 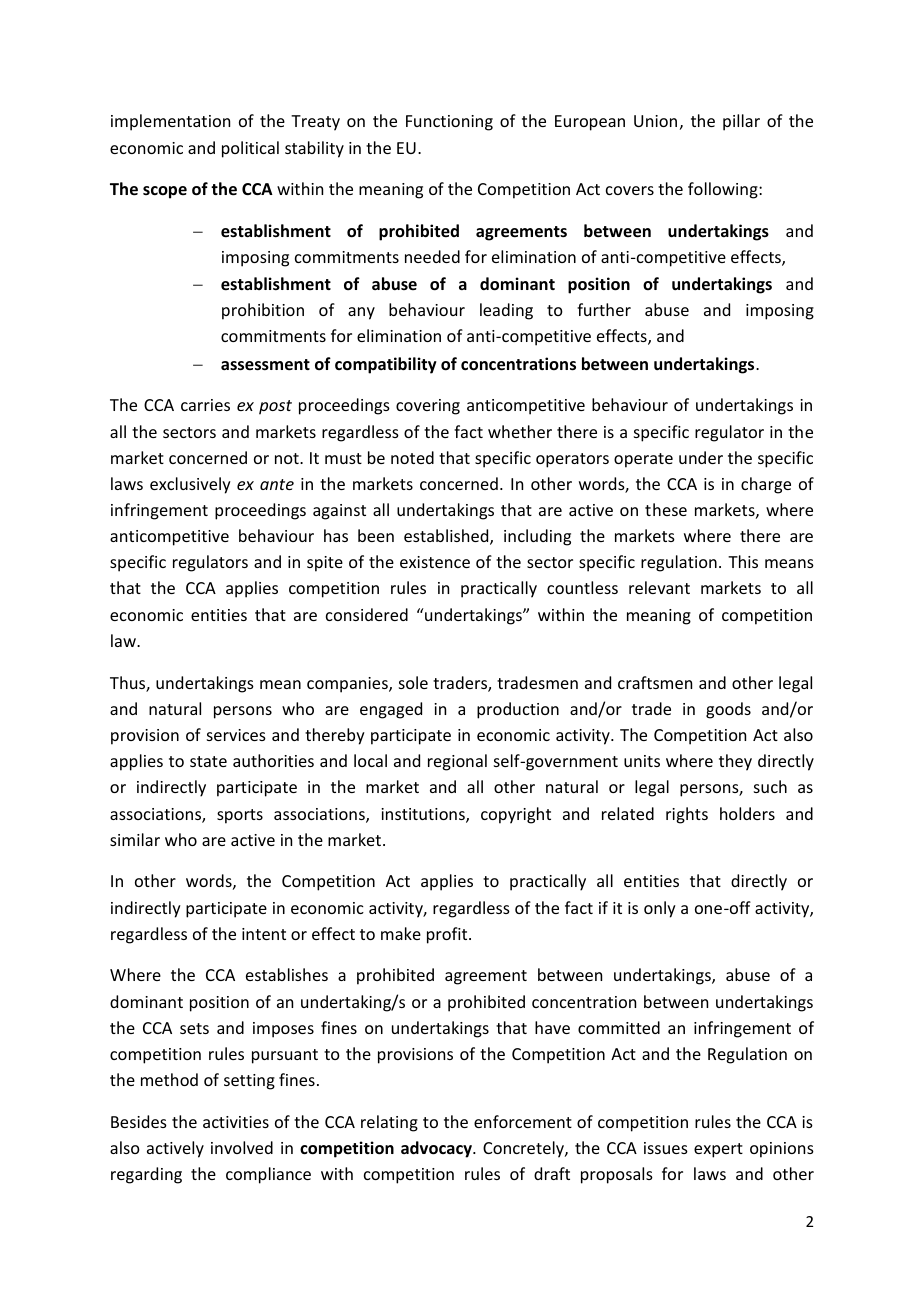 What do you see at coordinates (242, 1147) in the screenshot?
I see `involved` at bounding box center [242, 1147].
